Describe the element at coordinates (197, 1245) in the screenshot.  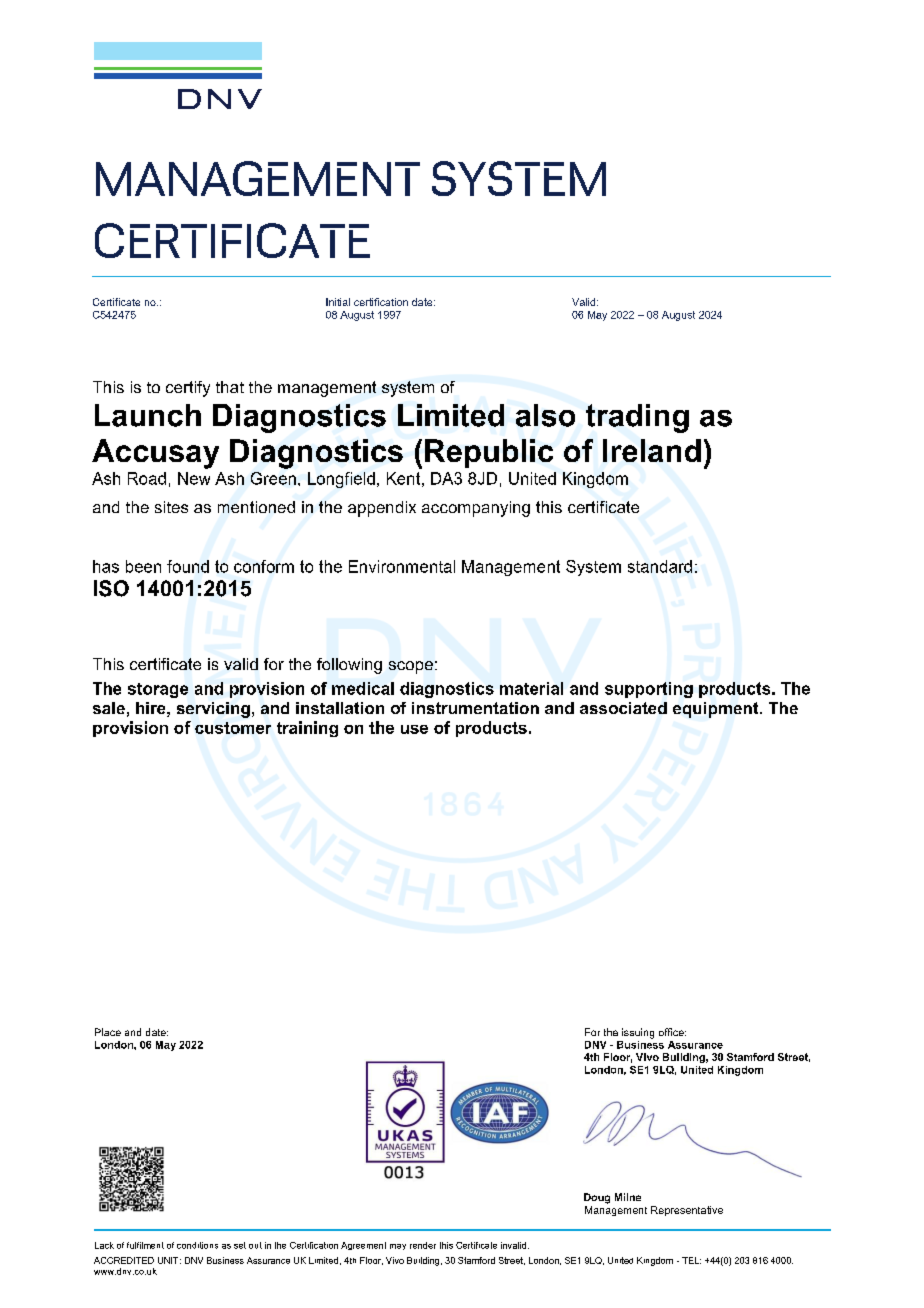
I see `conditions` at that location.
